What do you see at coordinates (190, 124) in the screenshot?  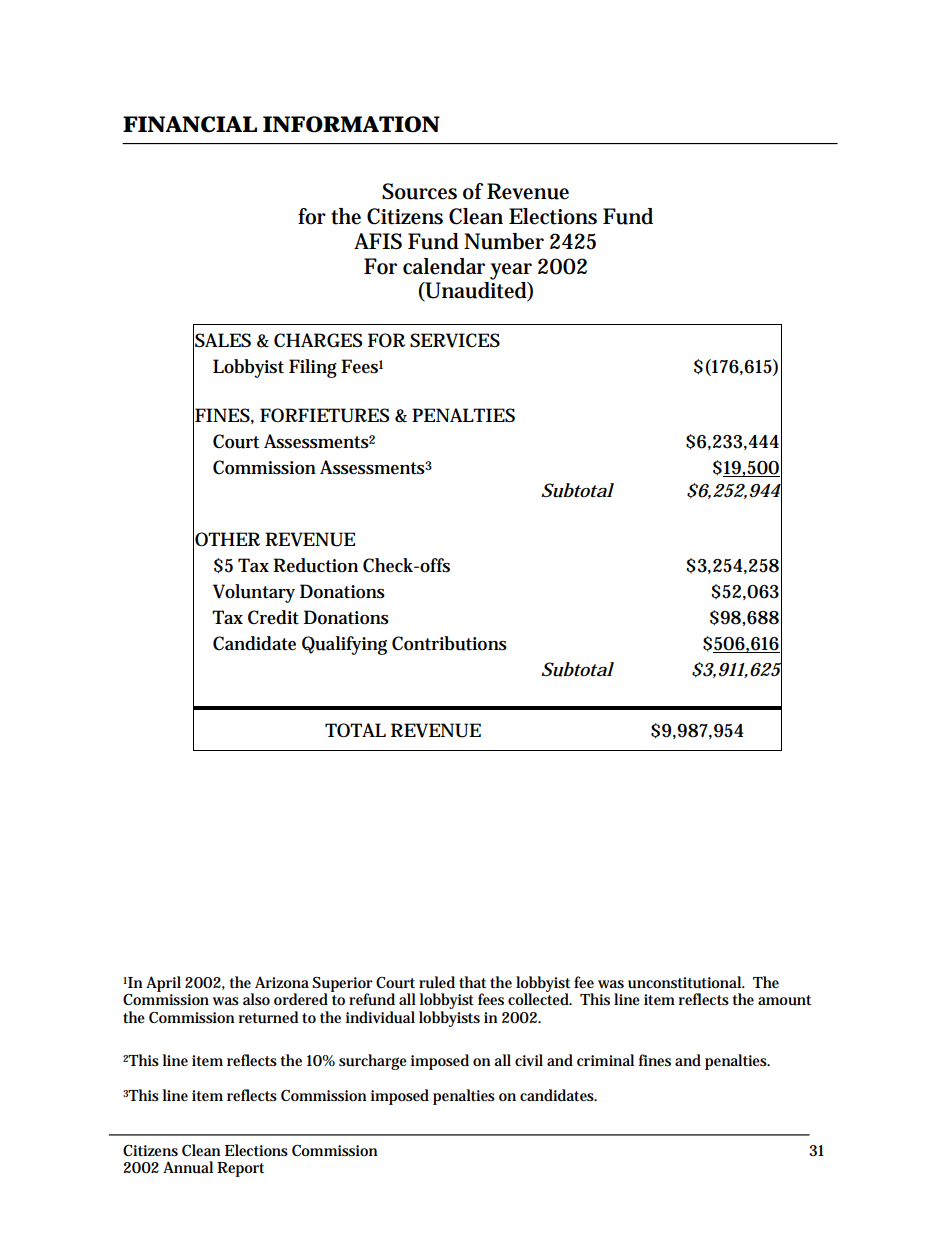 I see `FINANCIAL` at bounding box center [190, 124].
